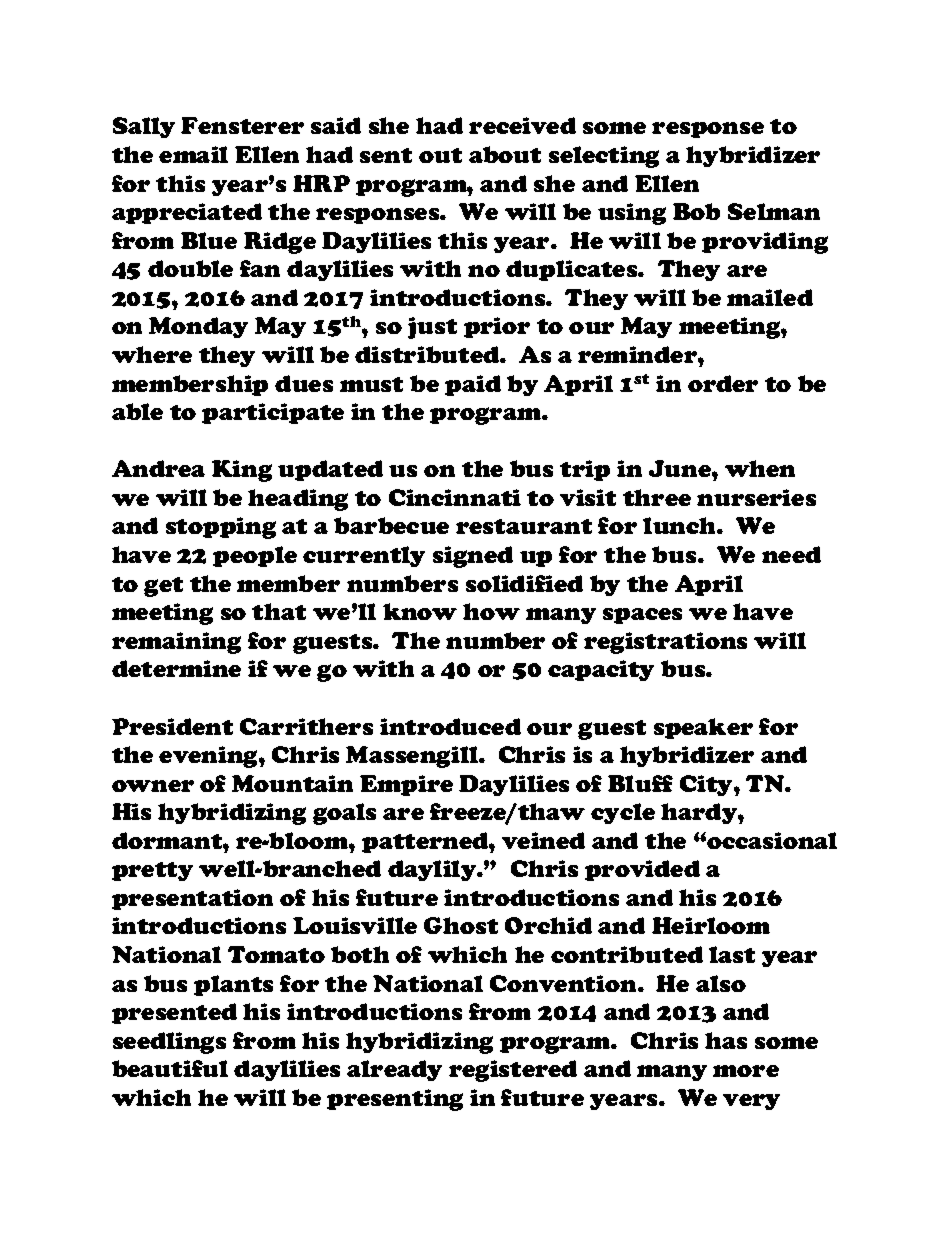 This page has height=1233, width=952. Describe the element at coordinates (198, 327) in the page. I see `Monday` at that location.
